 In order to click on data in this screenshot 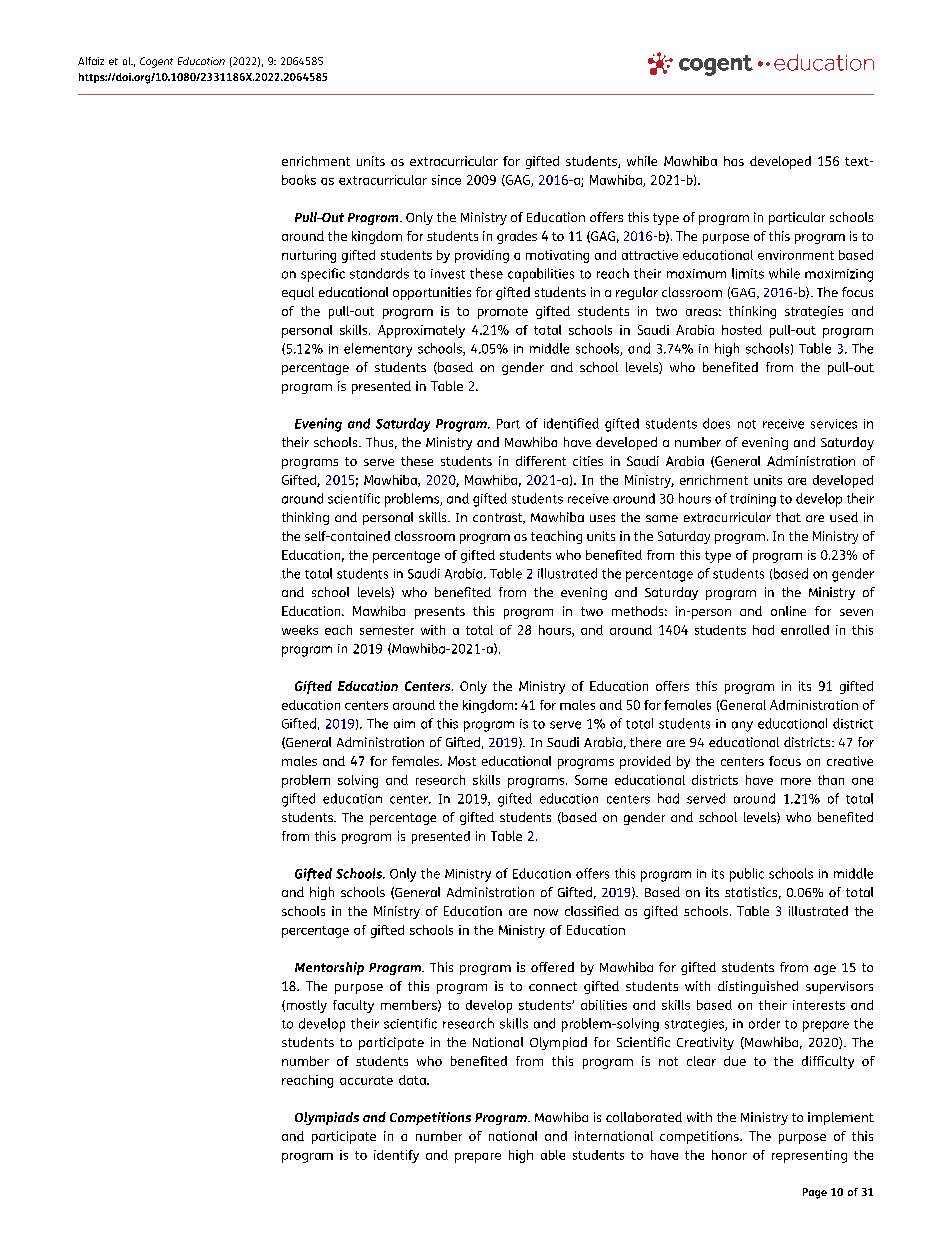, I will do `click(413, 1080)`.
